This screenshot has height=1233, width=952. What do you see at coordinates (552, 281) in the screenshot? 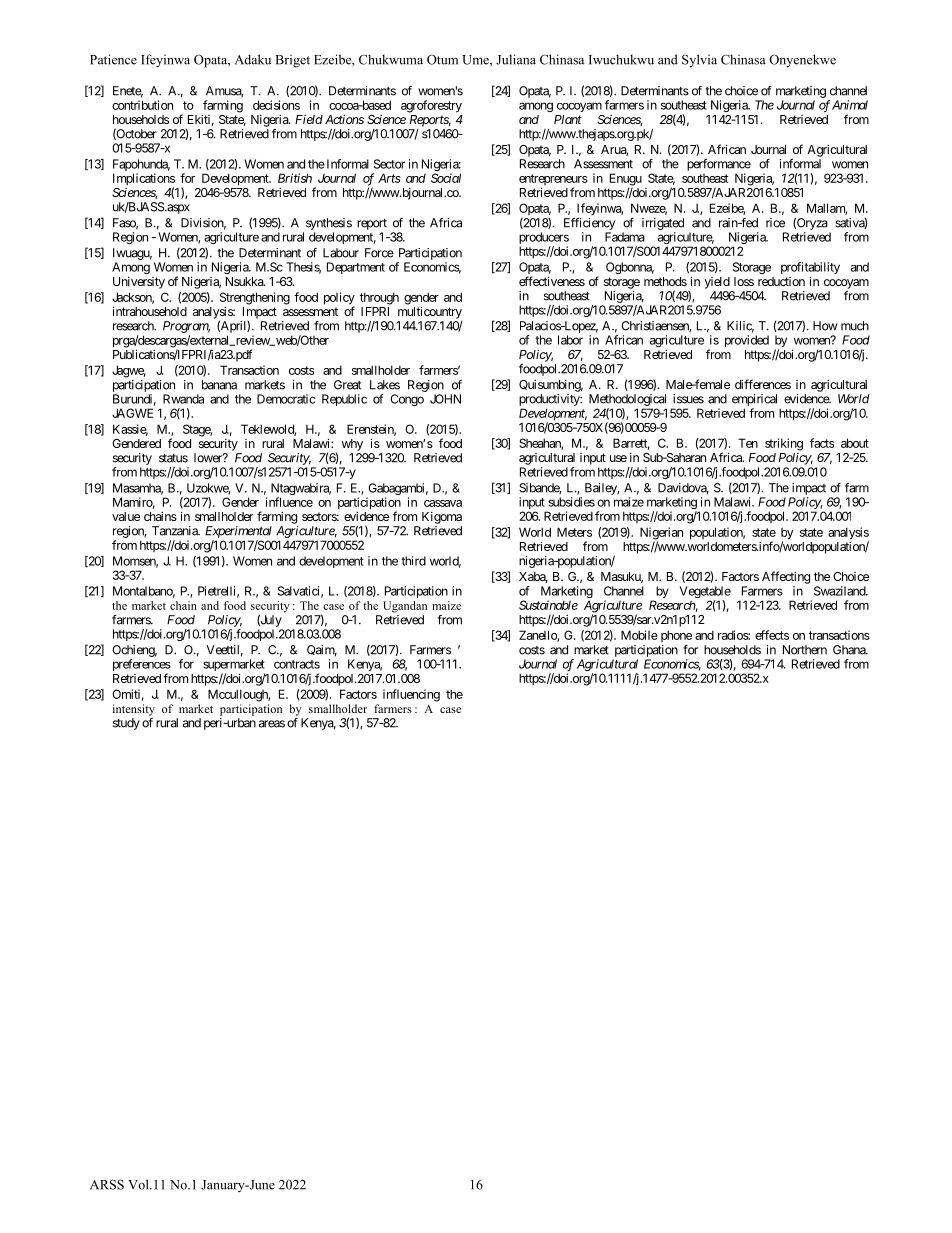
I see `effectiveness` at bounding box center [552, 281].
